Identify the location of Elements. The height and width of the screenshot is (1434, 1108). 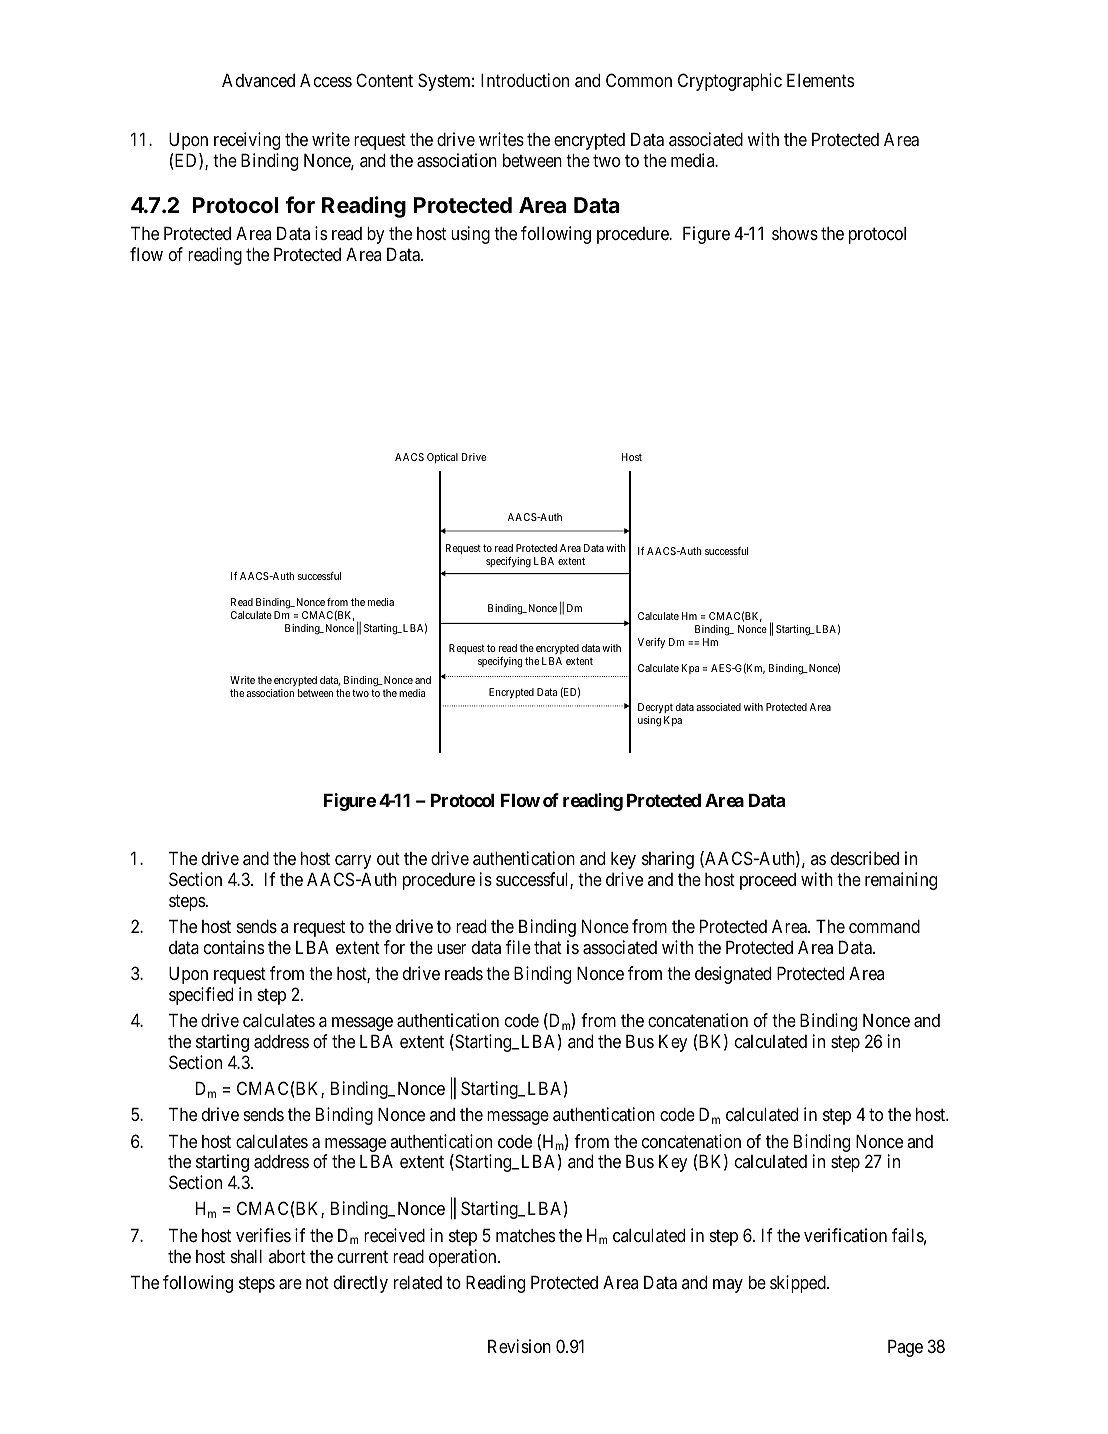
(820, 80).
